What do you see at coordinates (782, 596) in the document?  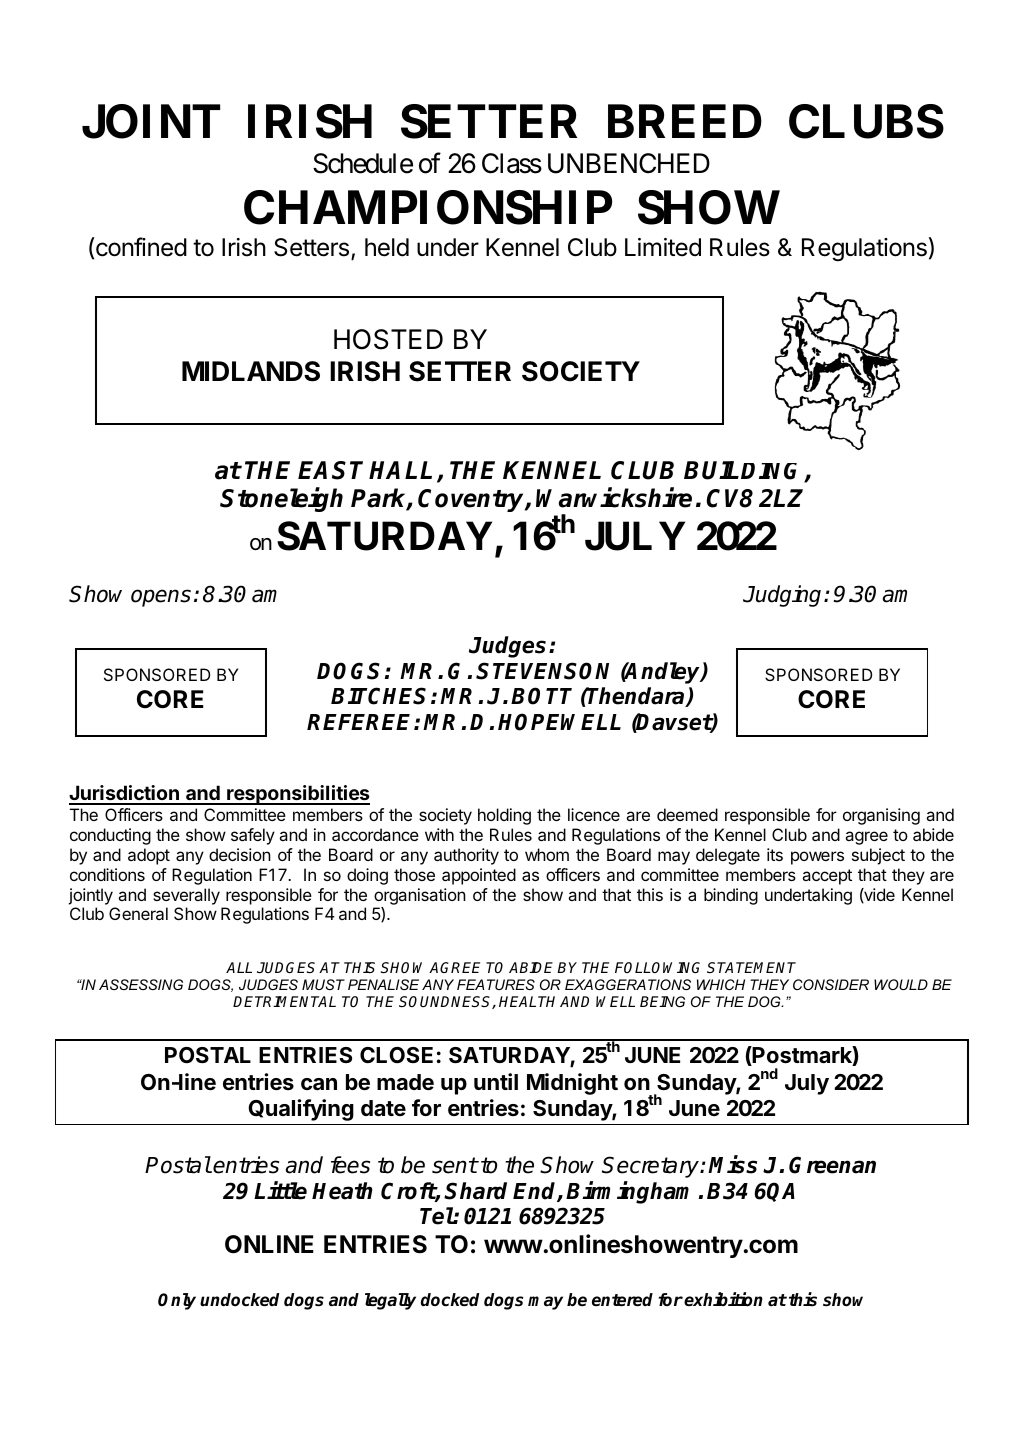 I see `Judging` at bounding box center [782, 596].
